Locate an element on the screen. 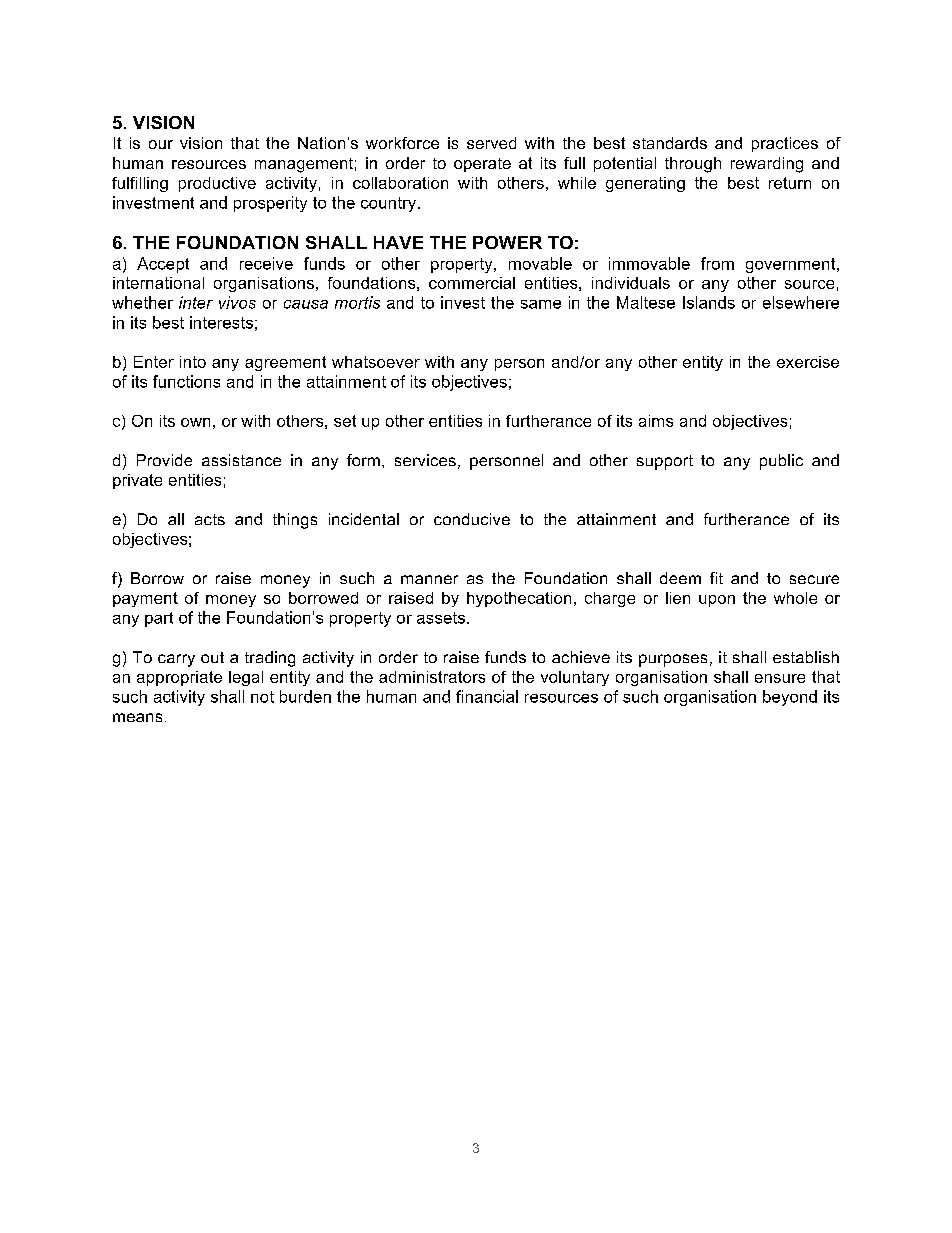 The image size is (952, 1233). aims is located at coordinates (656, 421).
